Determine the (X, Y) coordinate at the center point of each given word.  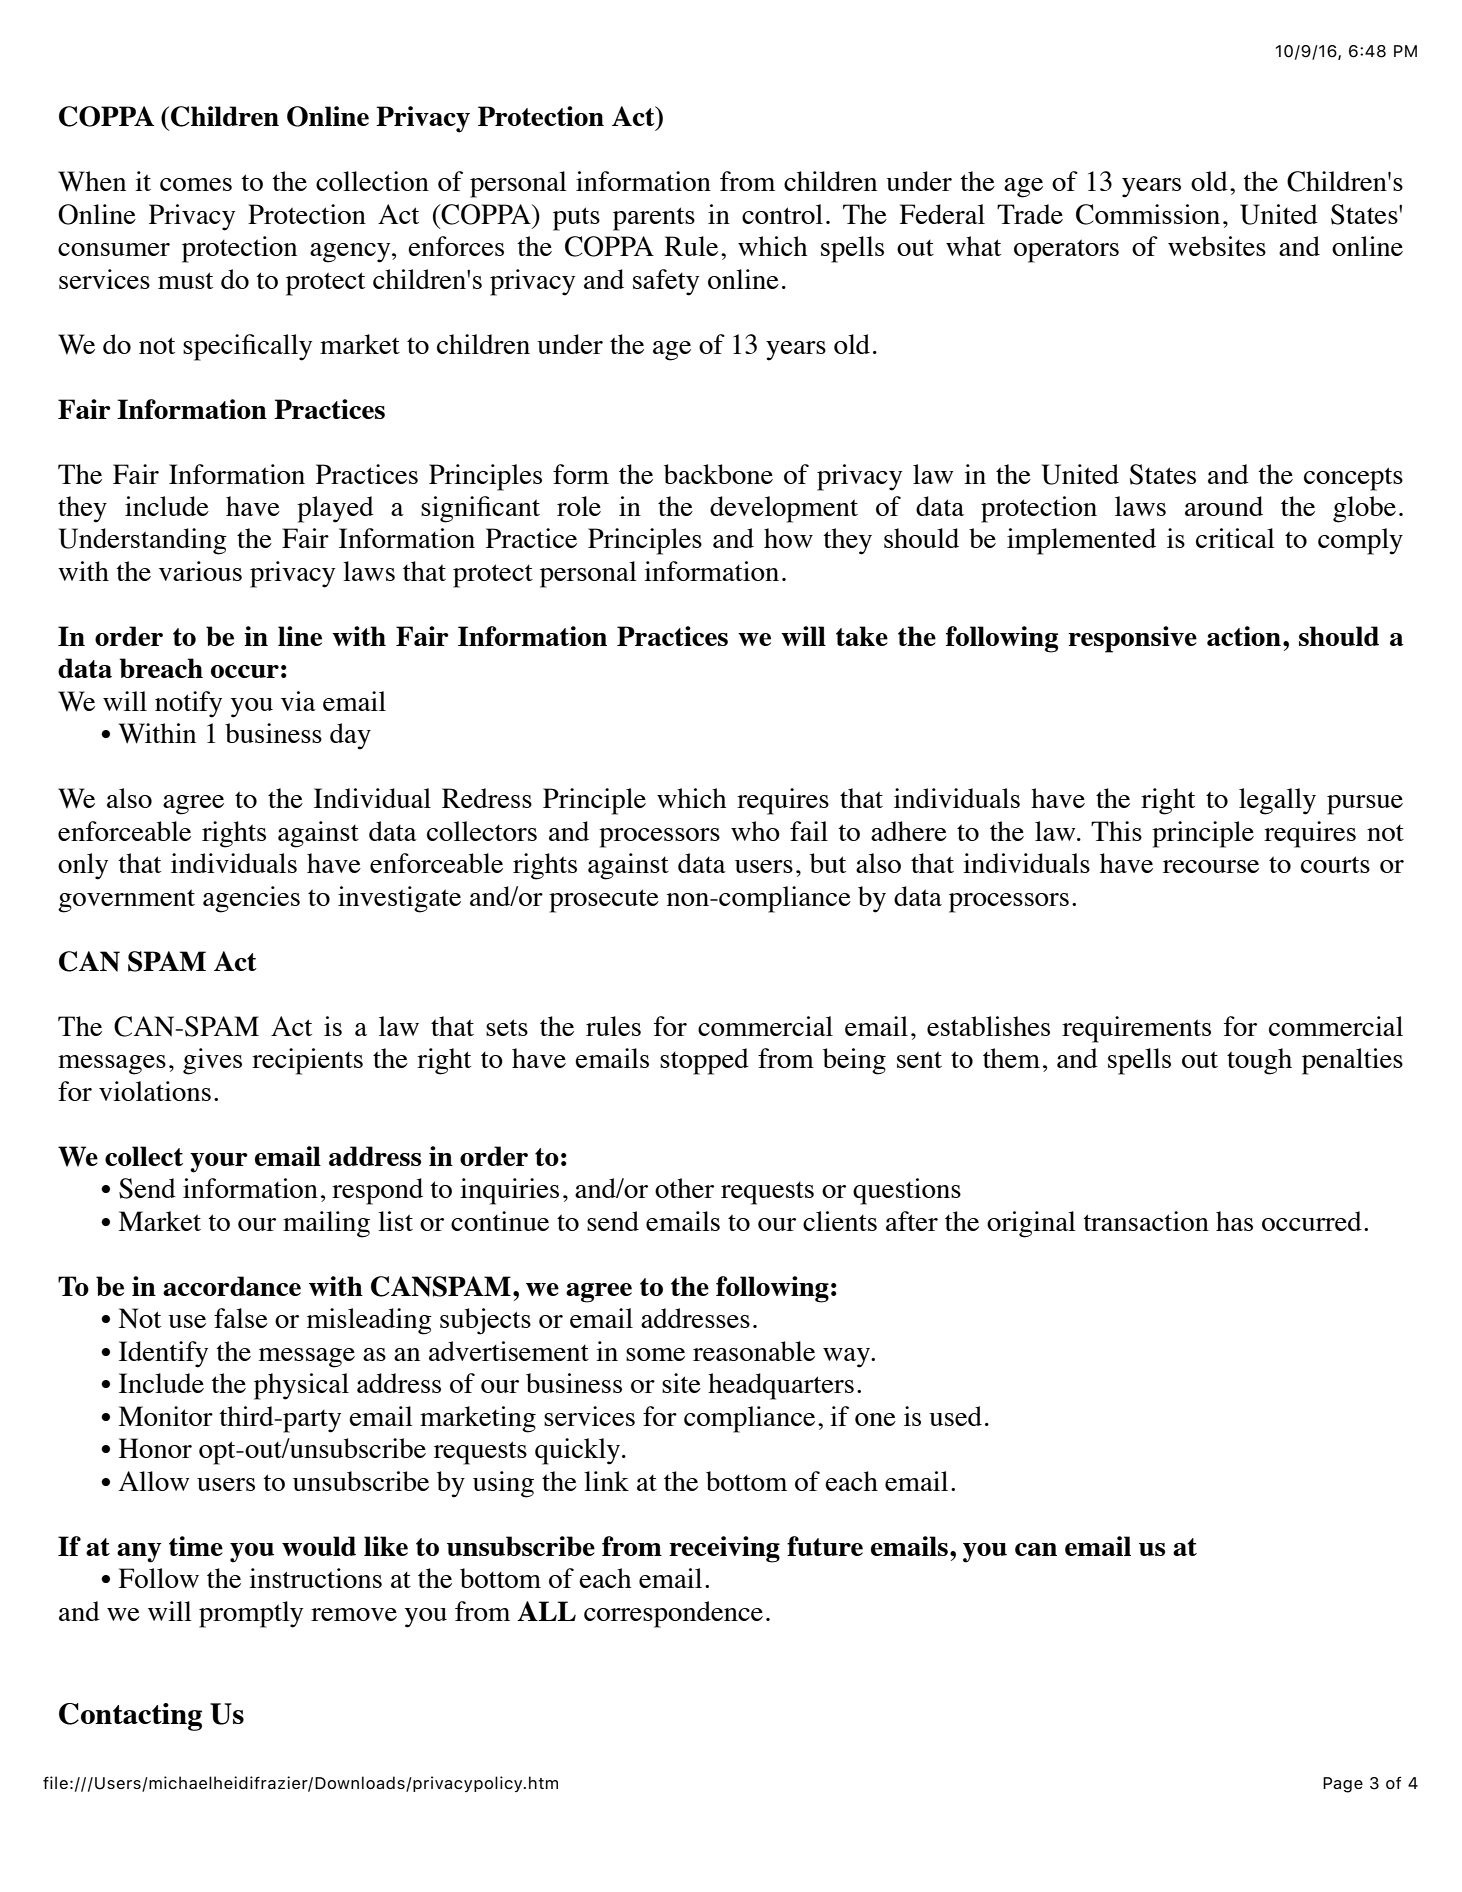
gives (212, 1061)
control (782, 214)
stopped (704, 1061)
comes (196, 184)
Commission (1148, 214)
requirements (1136, 1029)
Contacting (130, 1717)
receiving (724, 1549)
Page (1343, 1785)
